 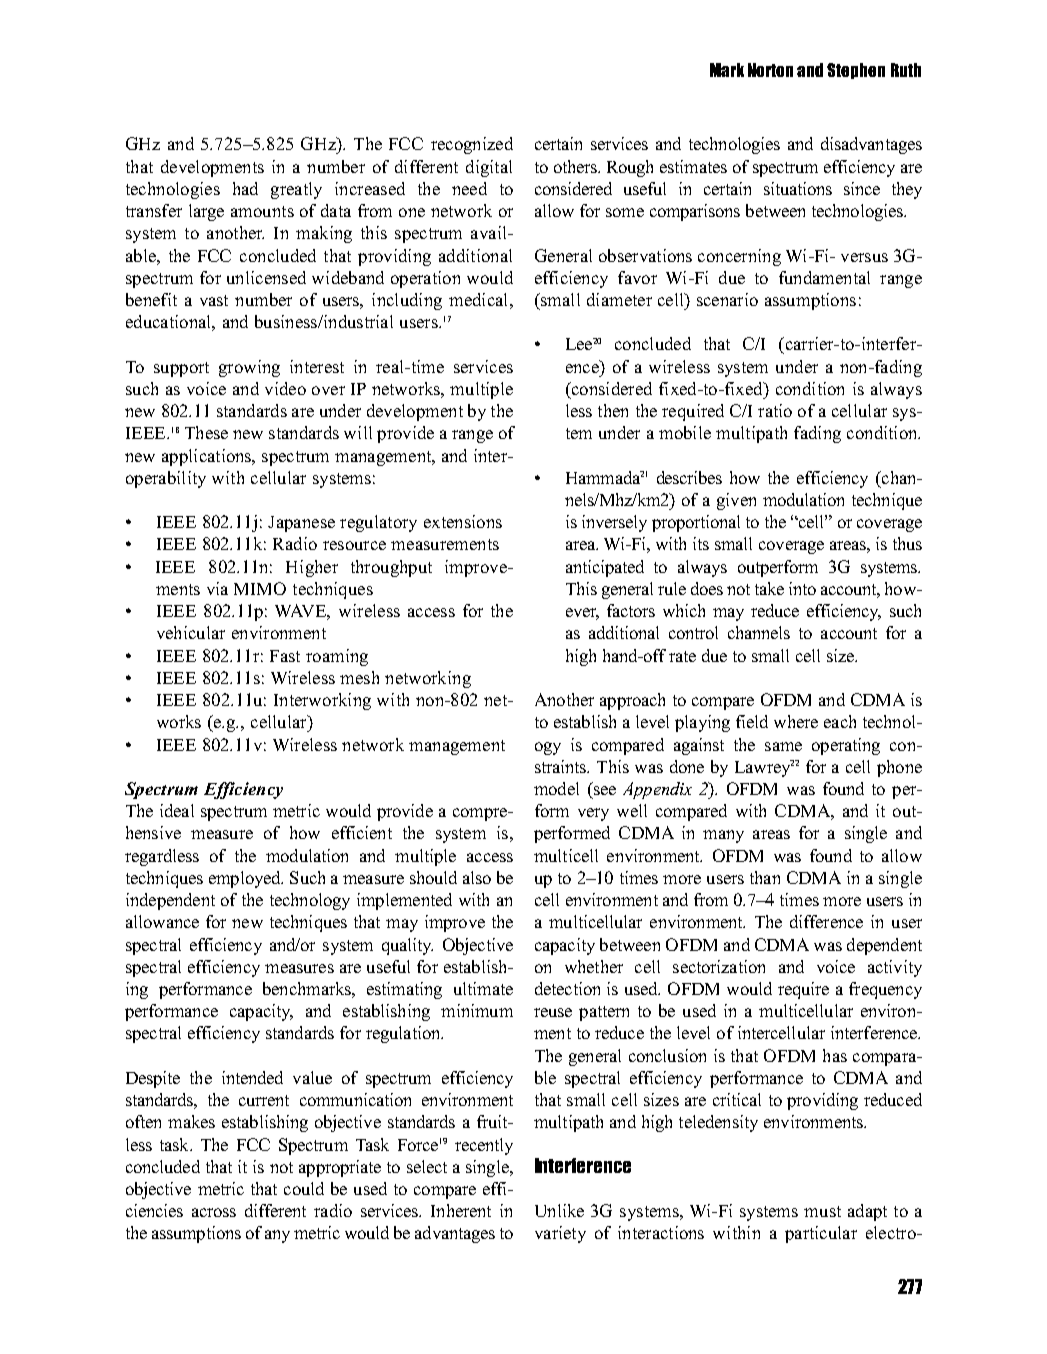 I want to click on growing, so click(x=249, y=368).
